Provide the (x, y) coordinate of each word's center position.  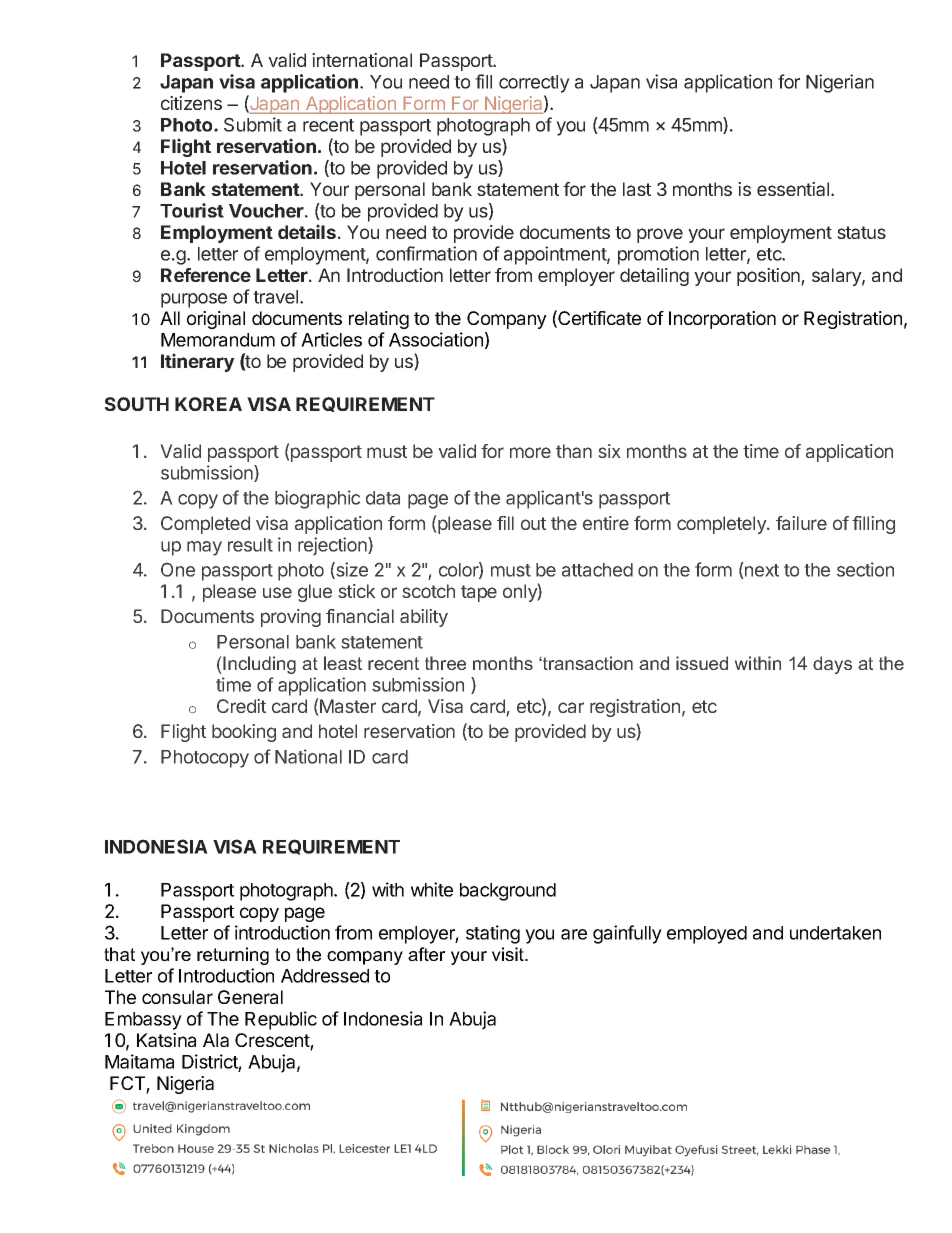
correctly (534, 84)
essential (794, 189)
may (204, 548)
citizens (191, 103)
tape (479, 593)
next (761, 570)
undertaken (835, 933)
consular (177, 997)
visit (509, 954)
